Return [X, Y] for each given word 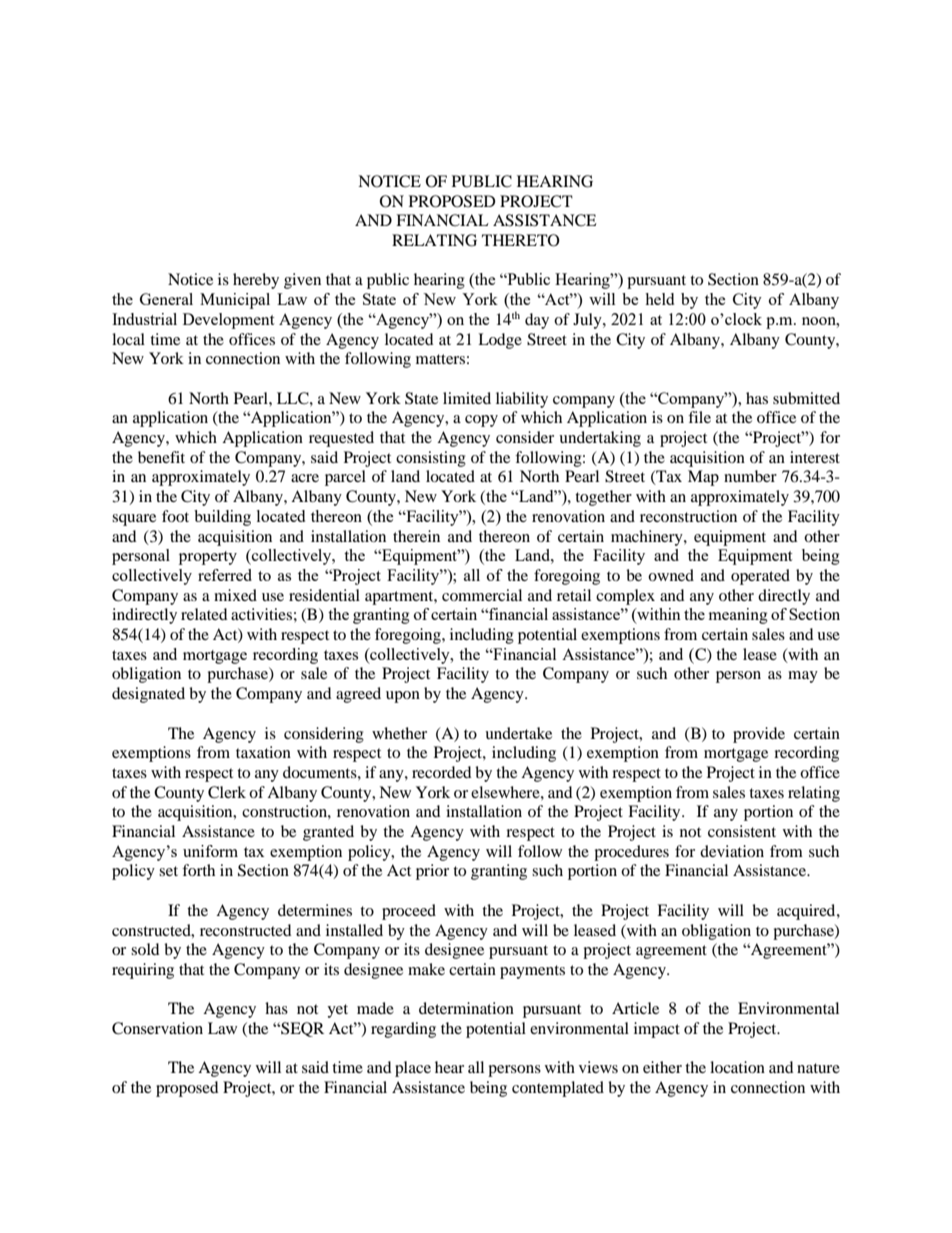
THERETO [521, 240]
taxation [263, 752]
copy [481, 421]
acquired [807, 912]
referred [225, 575]
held [659, 299]
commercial [482, 595]
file [699, 417]
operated [760, 577]
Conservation [157, 1028]
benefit [161, 457]
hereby [256, 281]
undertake [518, 733]
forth [198, 870]
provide [759, 735]
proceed [409, 912]
